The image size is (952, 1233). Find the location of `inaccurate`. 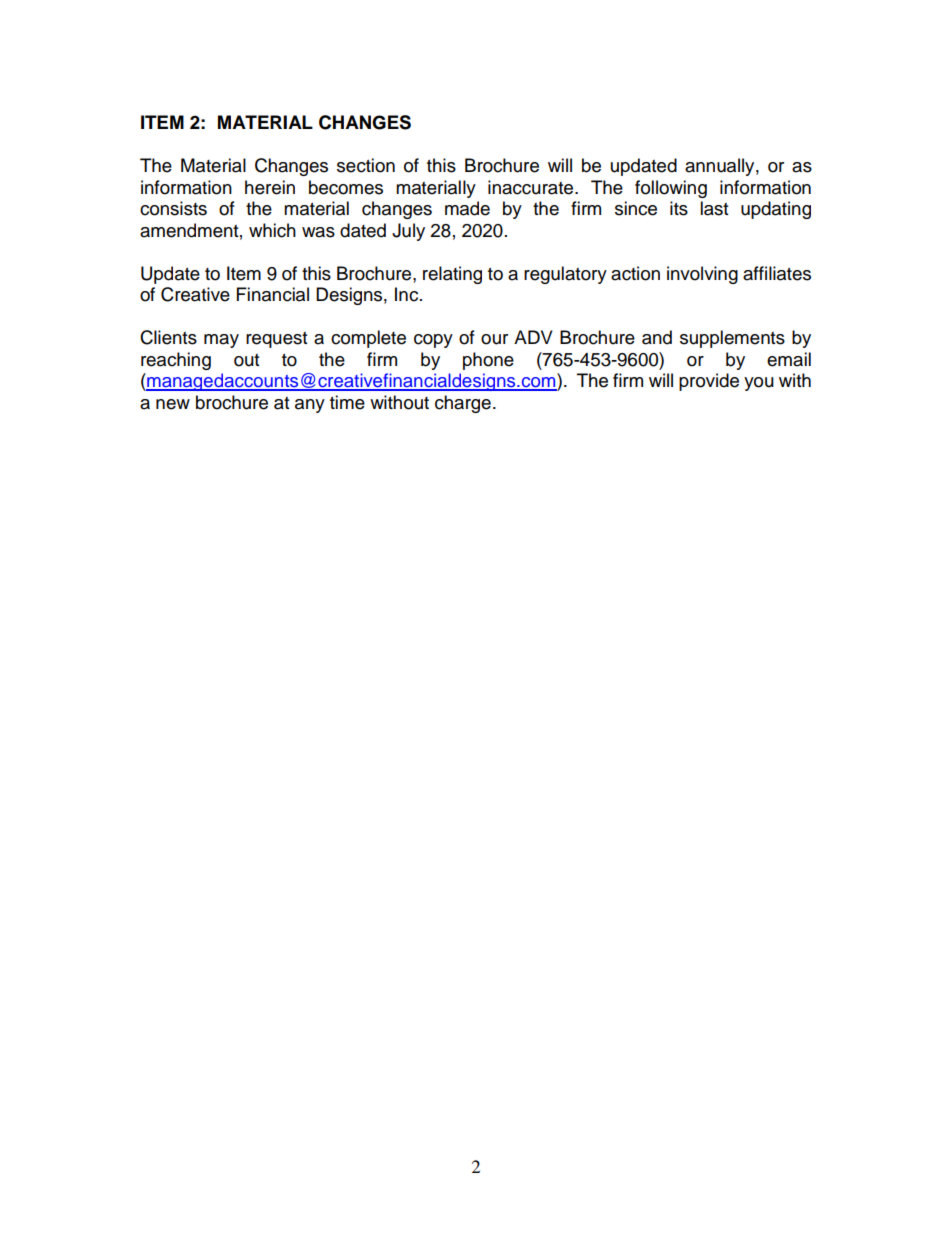

inaccurate is located at coordinates (532, 187).
